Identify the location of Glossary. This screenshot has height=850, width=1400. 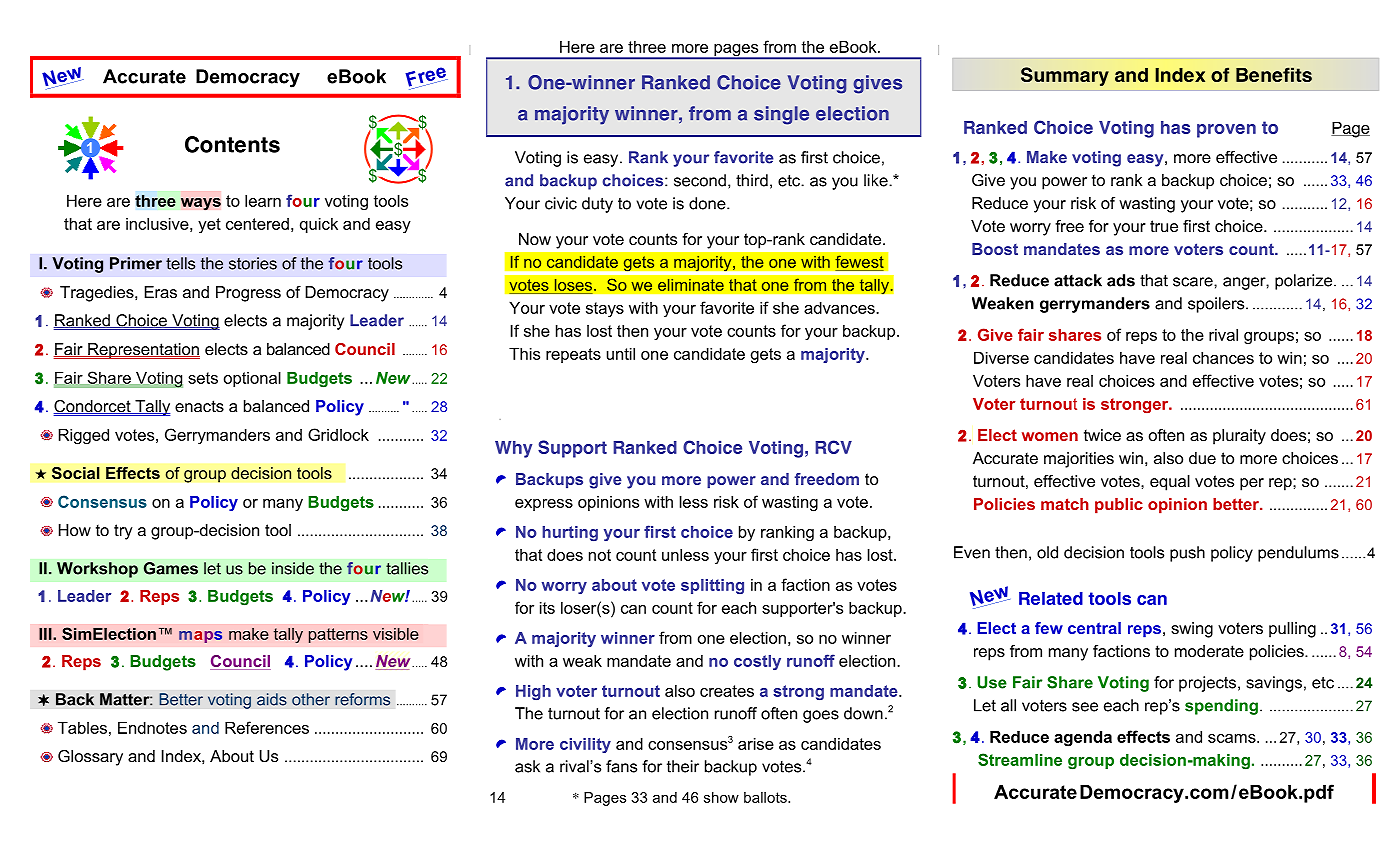
(90, 758).
